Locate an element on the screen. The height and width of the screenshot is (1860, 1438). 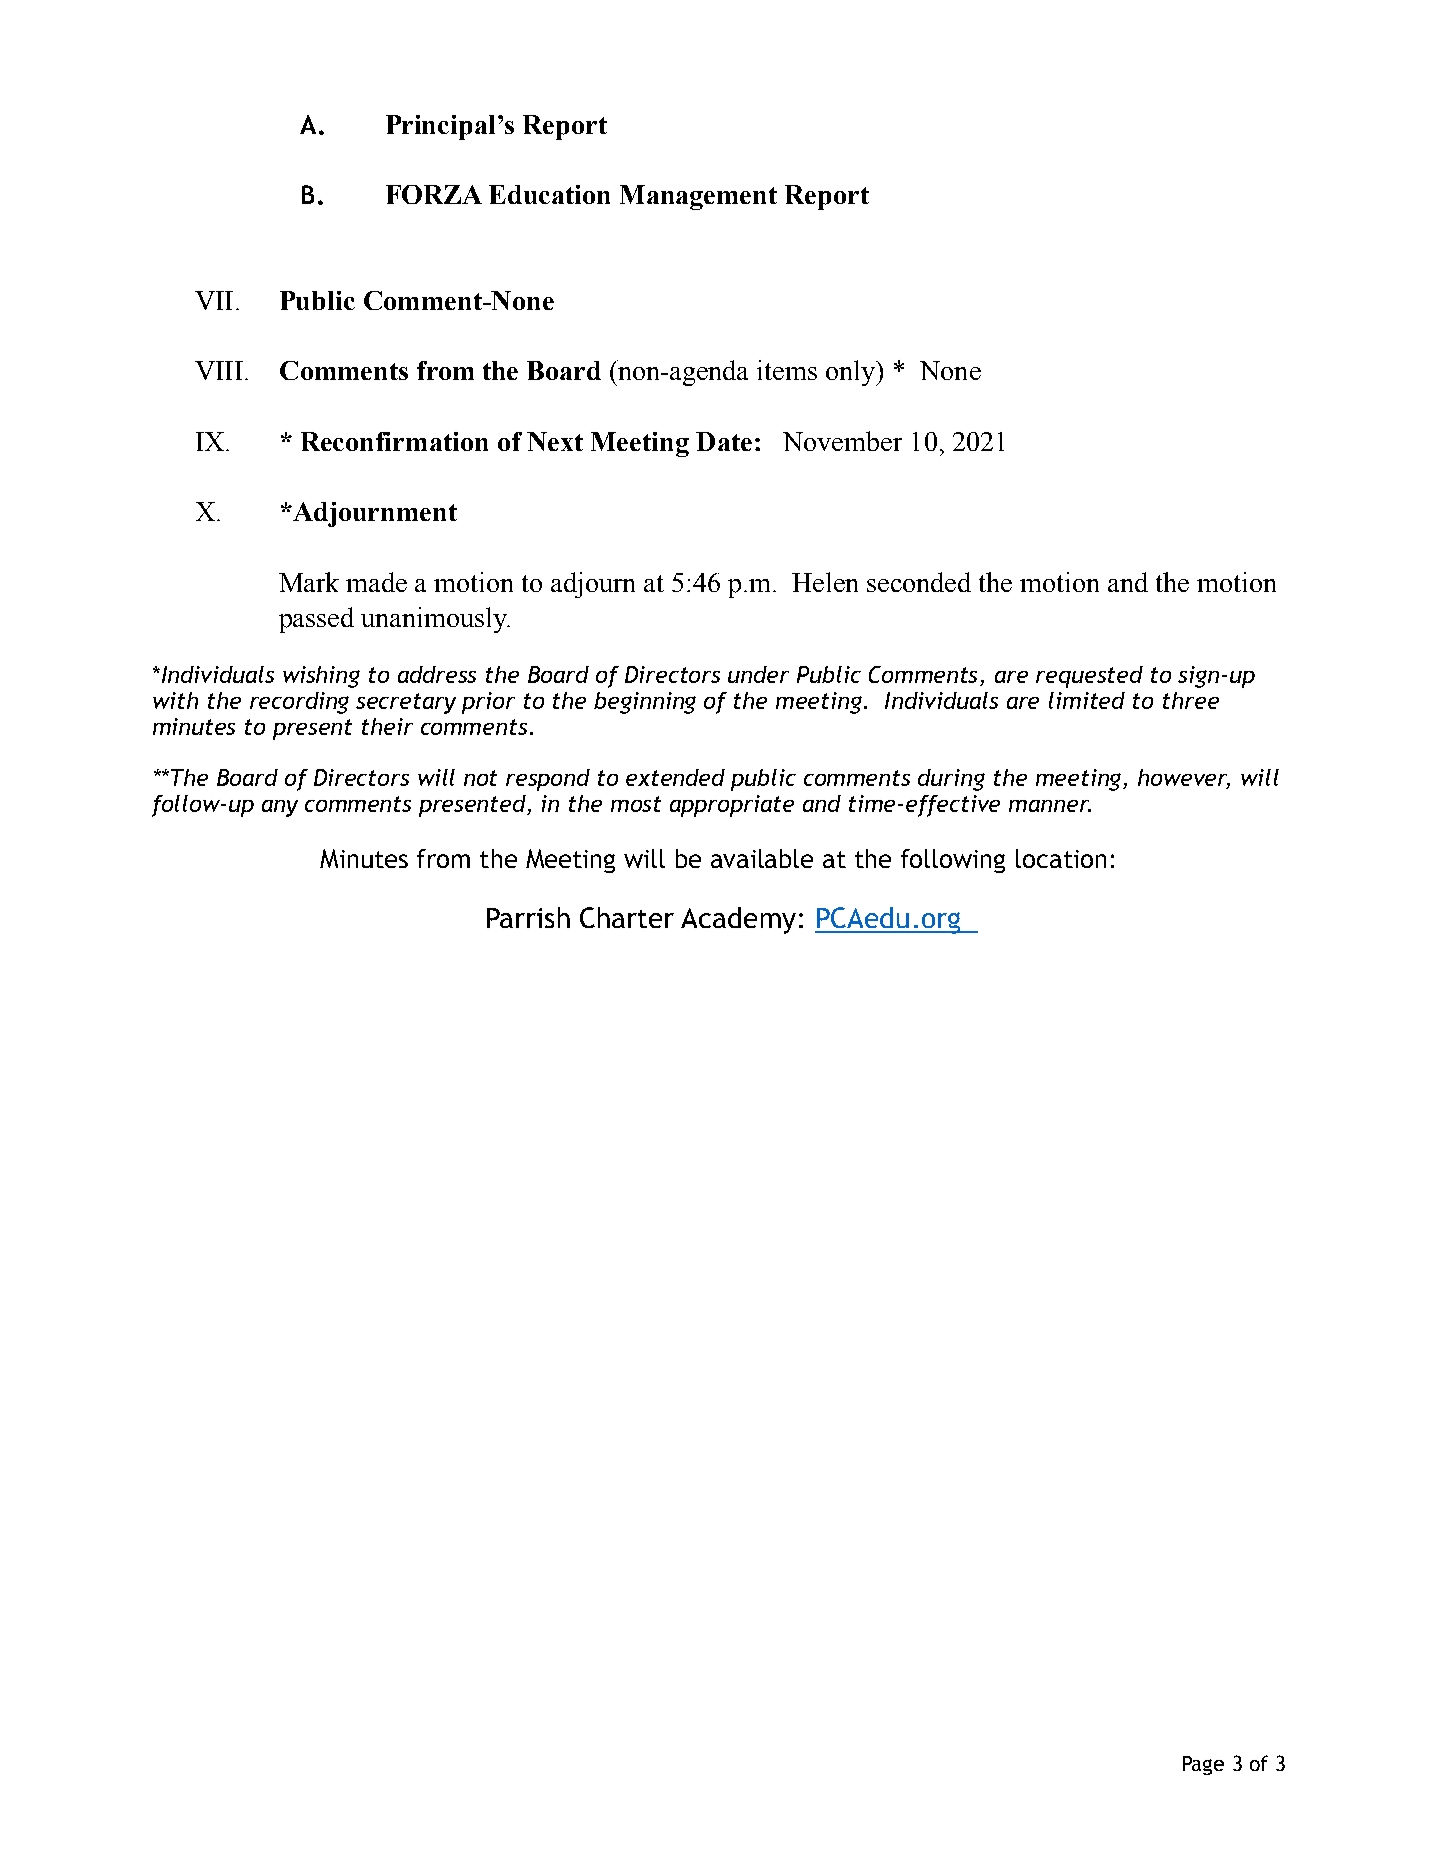
any is located at coordinates (280, 808).
